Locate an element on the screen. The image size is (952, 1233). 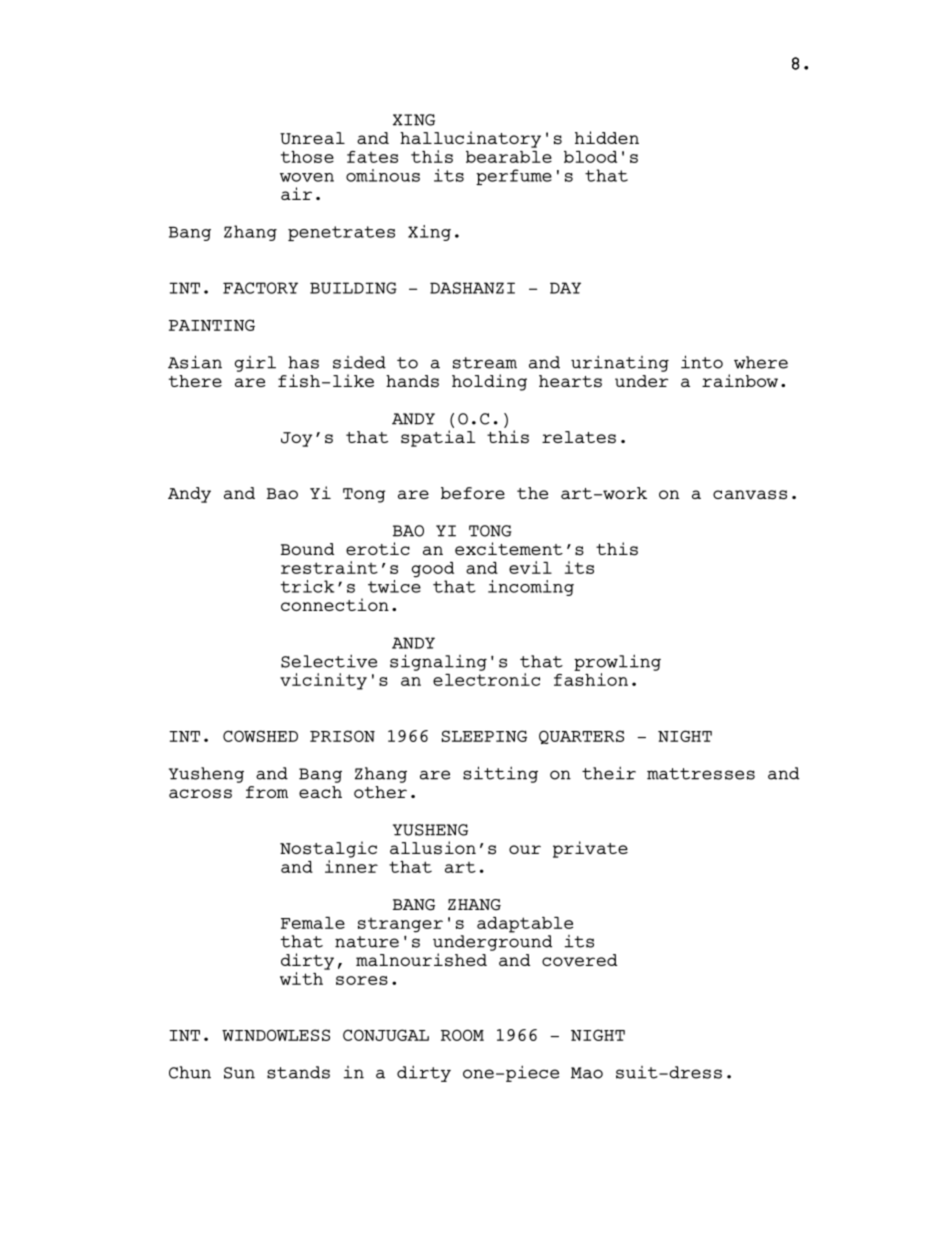
WINDOWLESS is located at coordinates (276, 1035).
